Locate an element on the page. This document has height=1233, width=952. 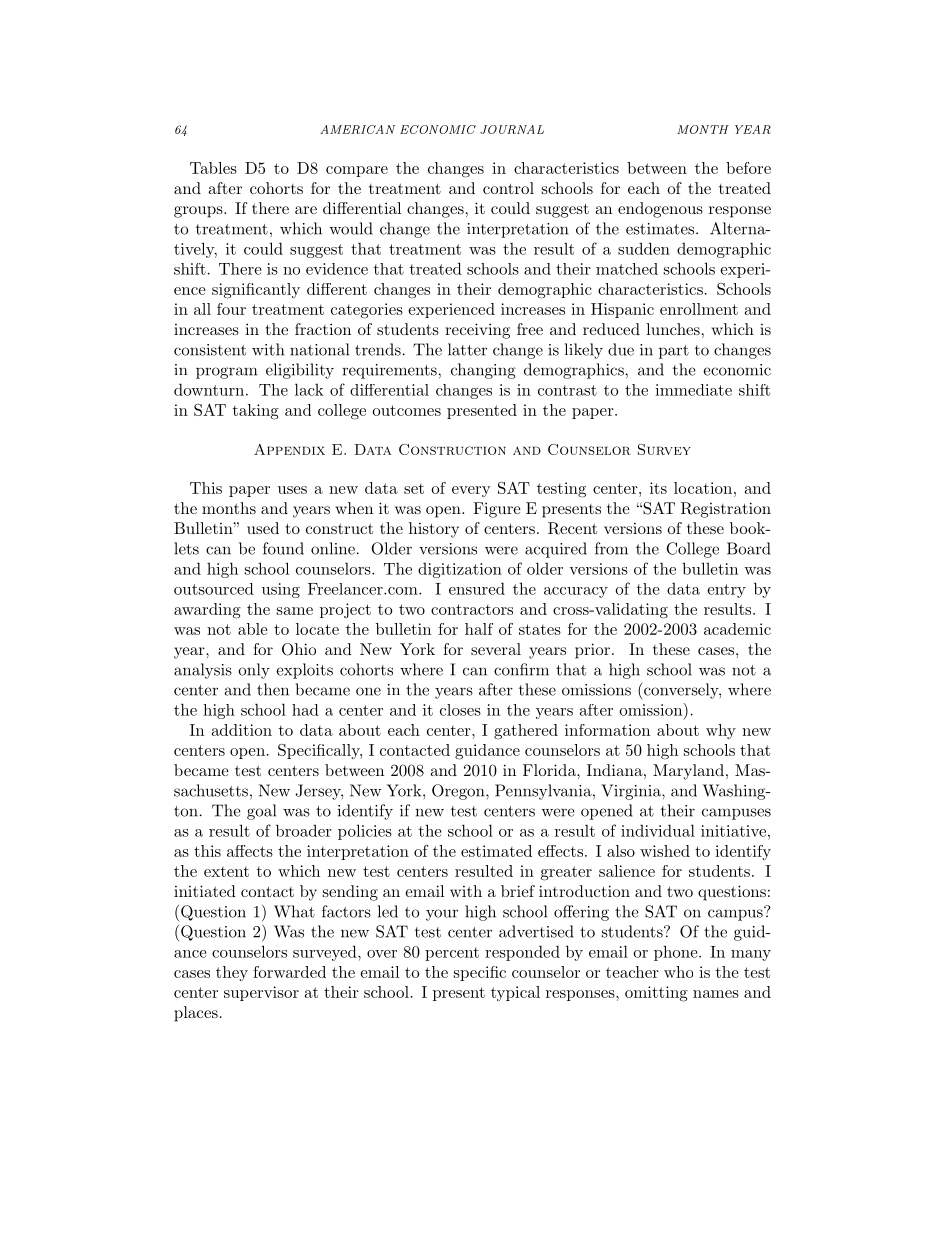
before is located at coordinates (748, 168).
